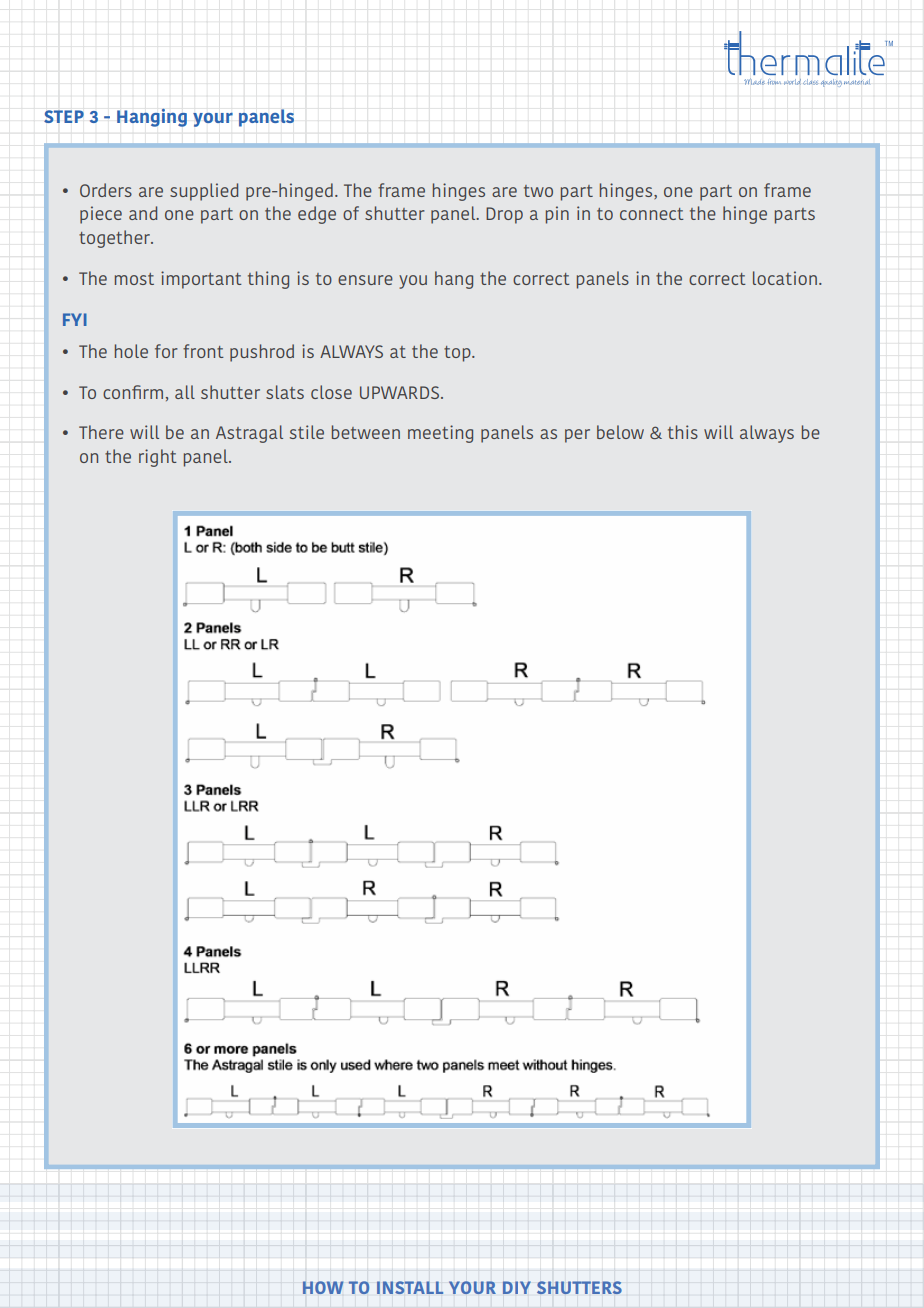  I want to click on HOW, so click(323, 1287).
